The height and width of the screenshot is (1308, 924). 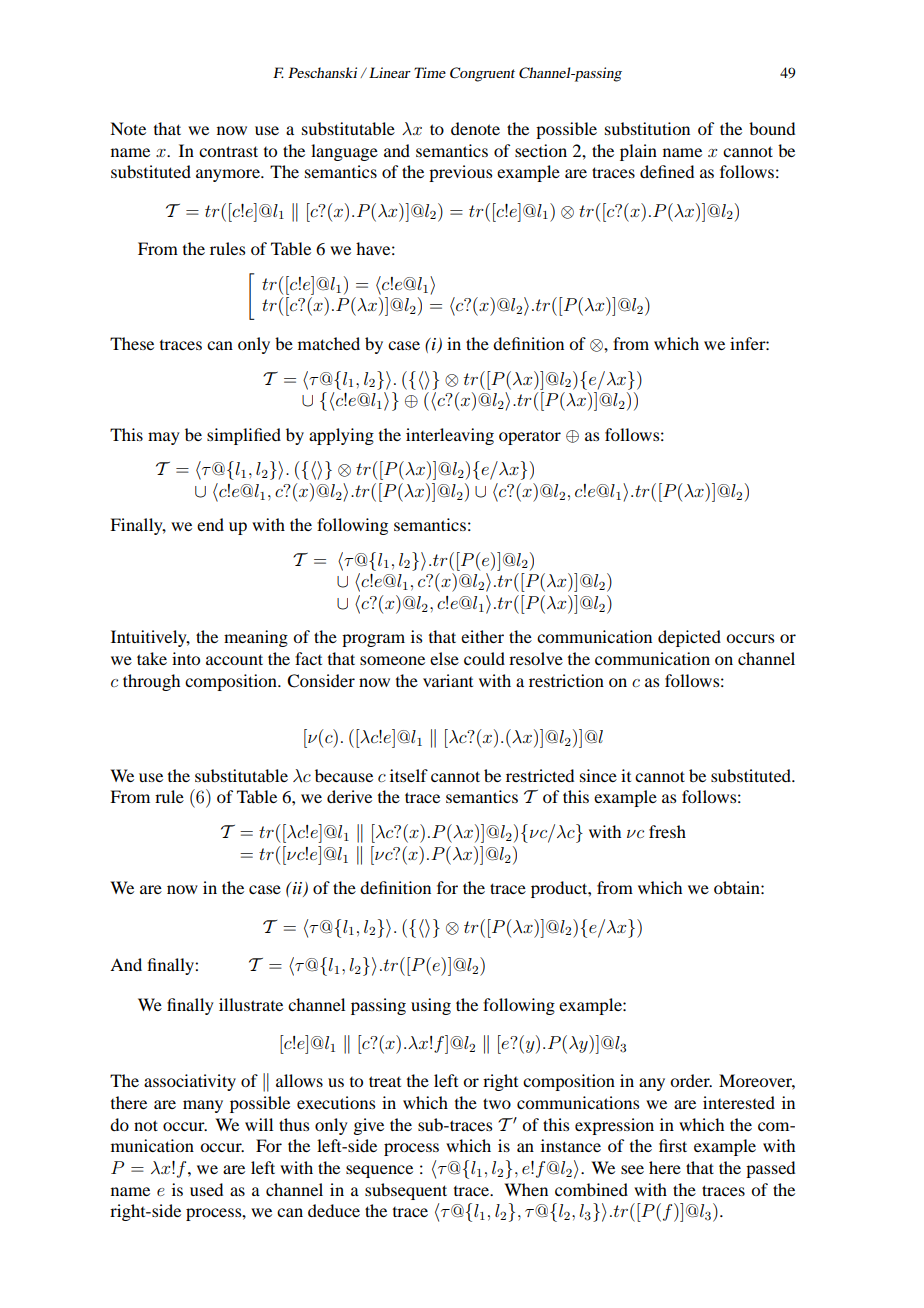 What do you see at coordinates (431, 1006) in the screenshot?
I see `using` at bounding box center [431, 1006].
